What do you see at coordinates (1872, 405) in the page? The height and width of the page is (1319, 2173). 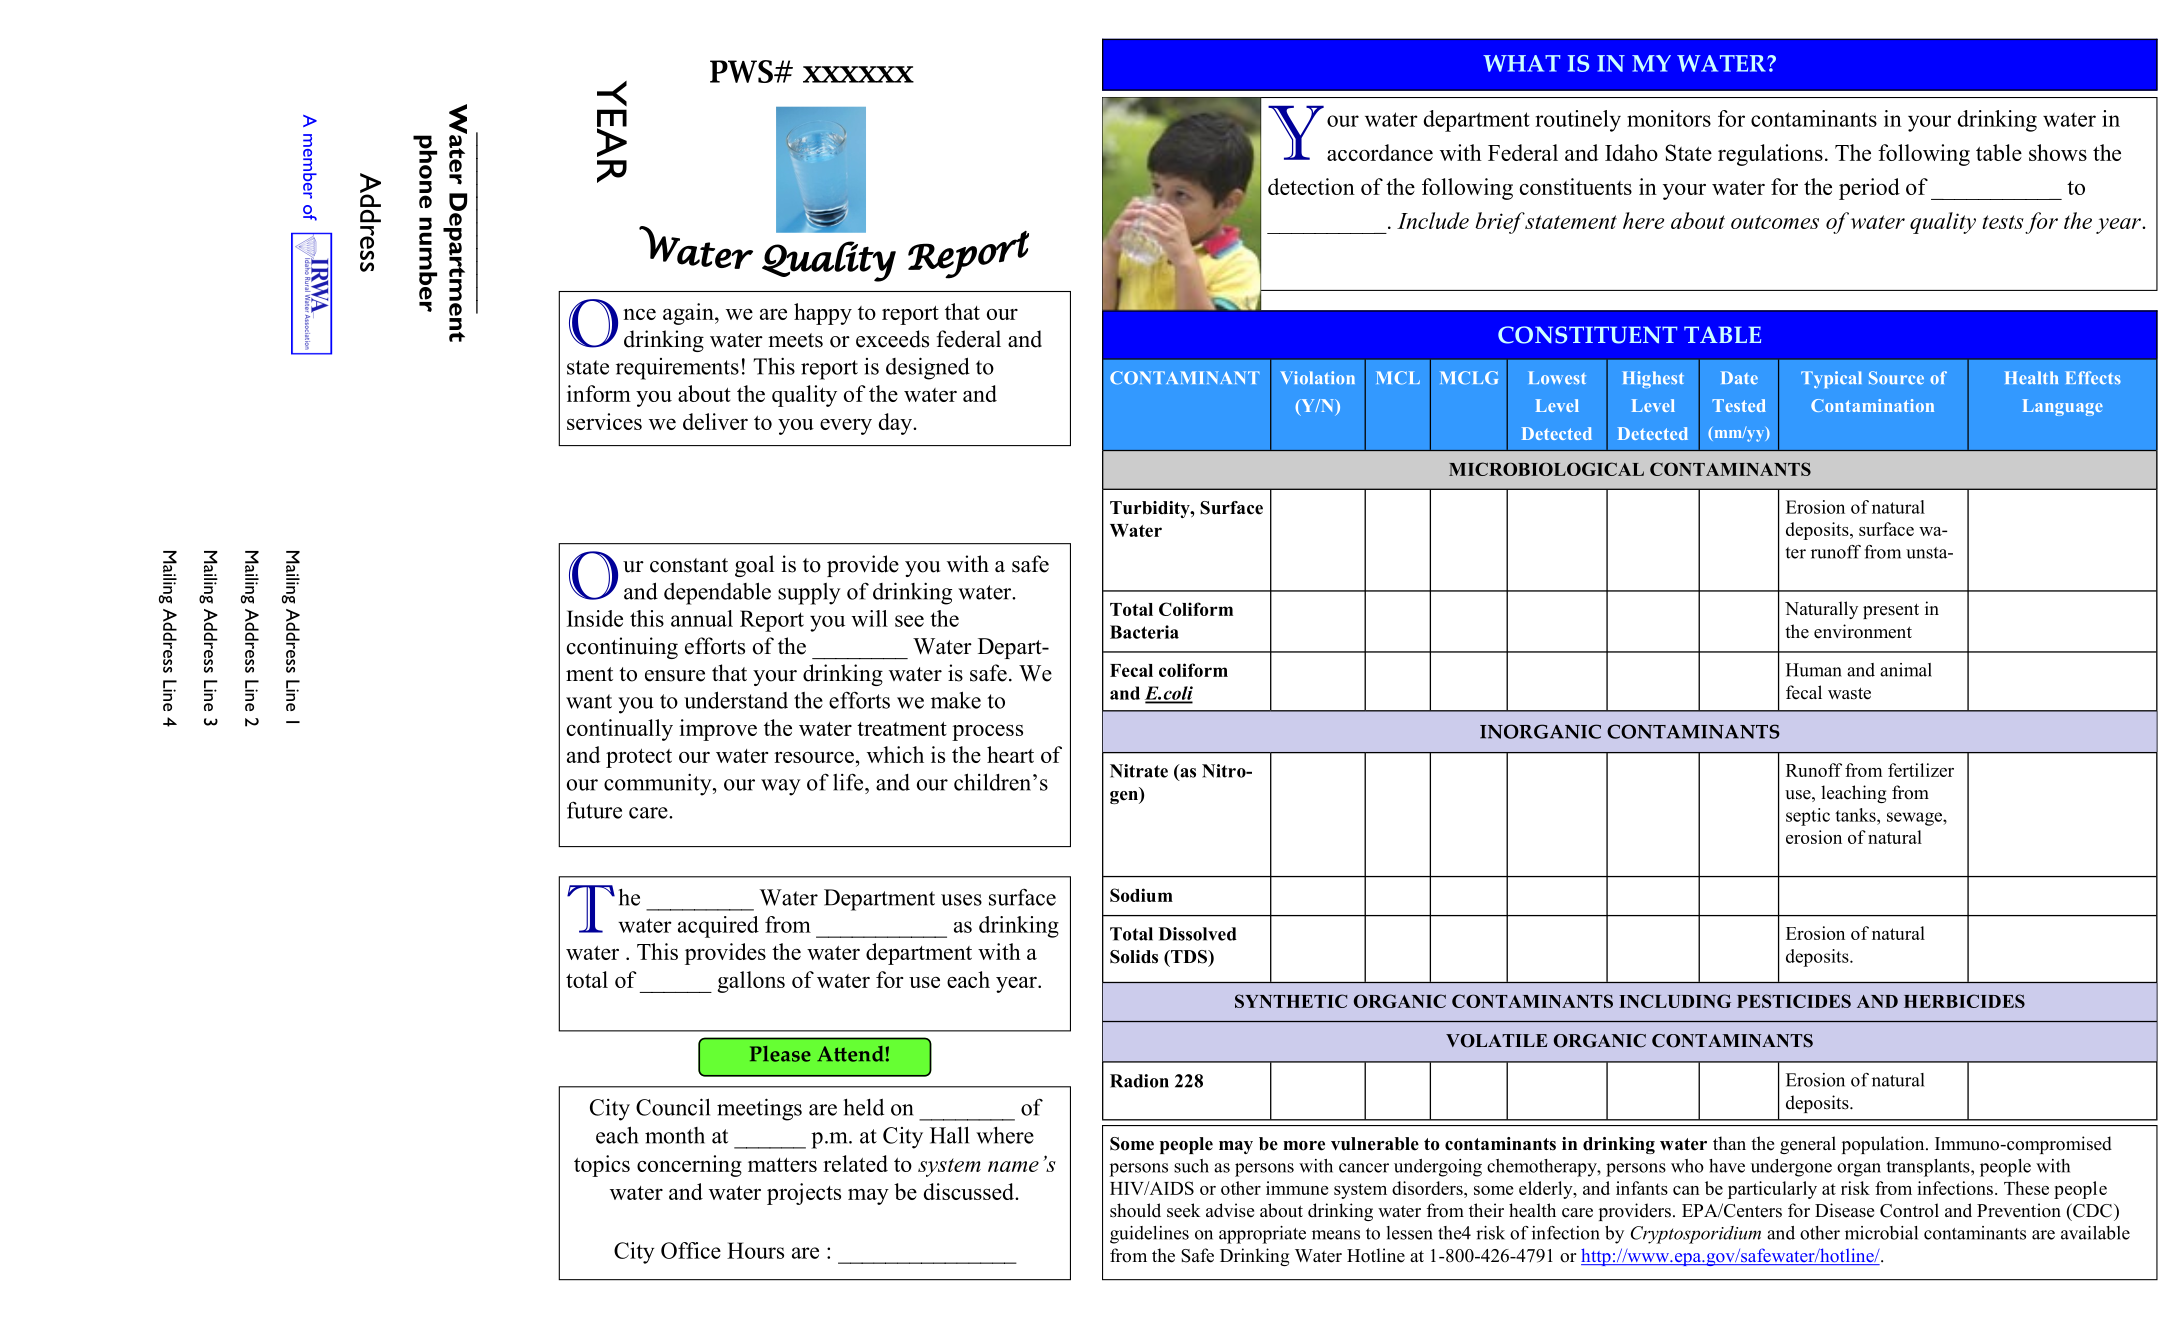 I see `Contamination` at bounding box center [1872, 405].
